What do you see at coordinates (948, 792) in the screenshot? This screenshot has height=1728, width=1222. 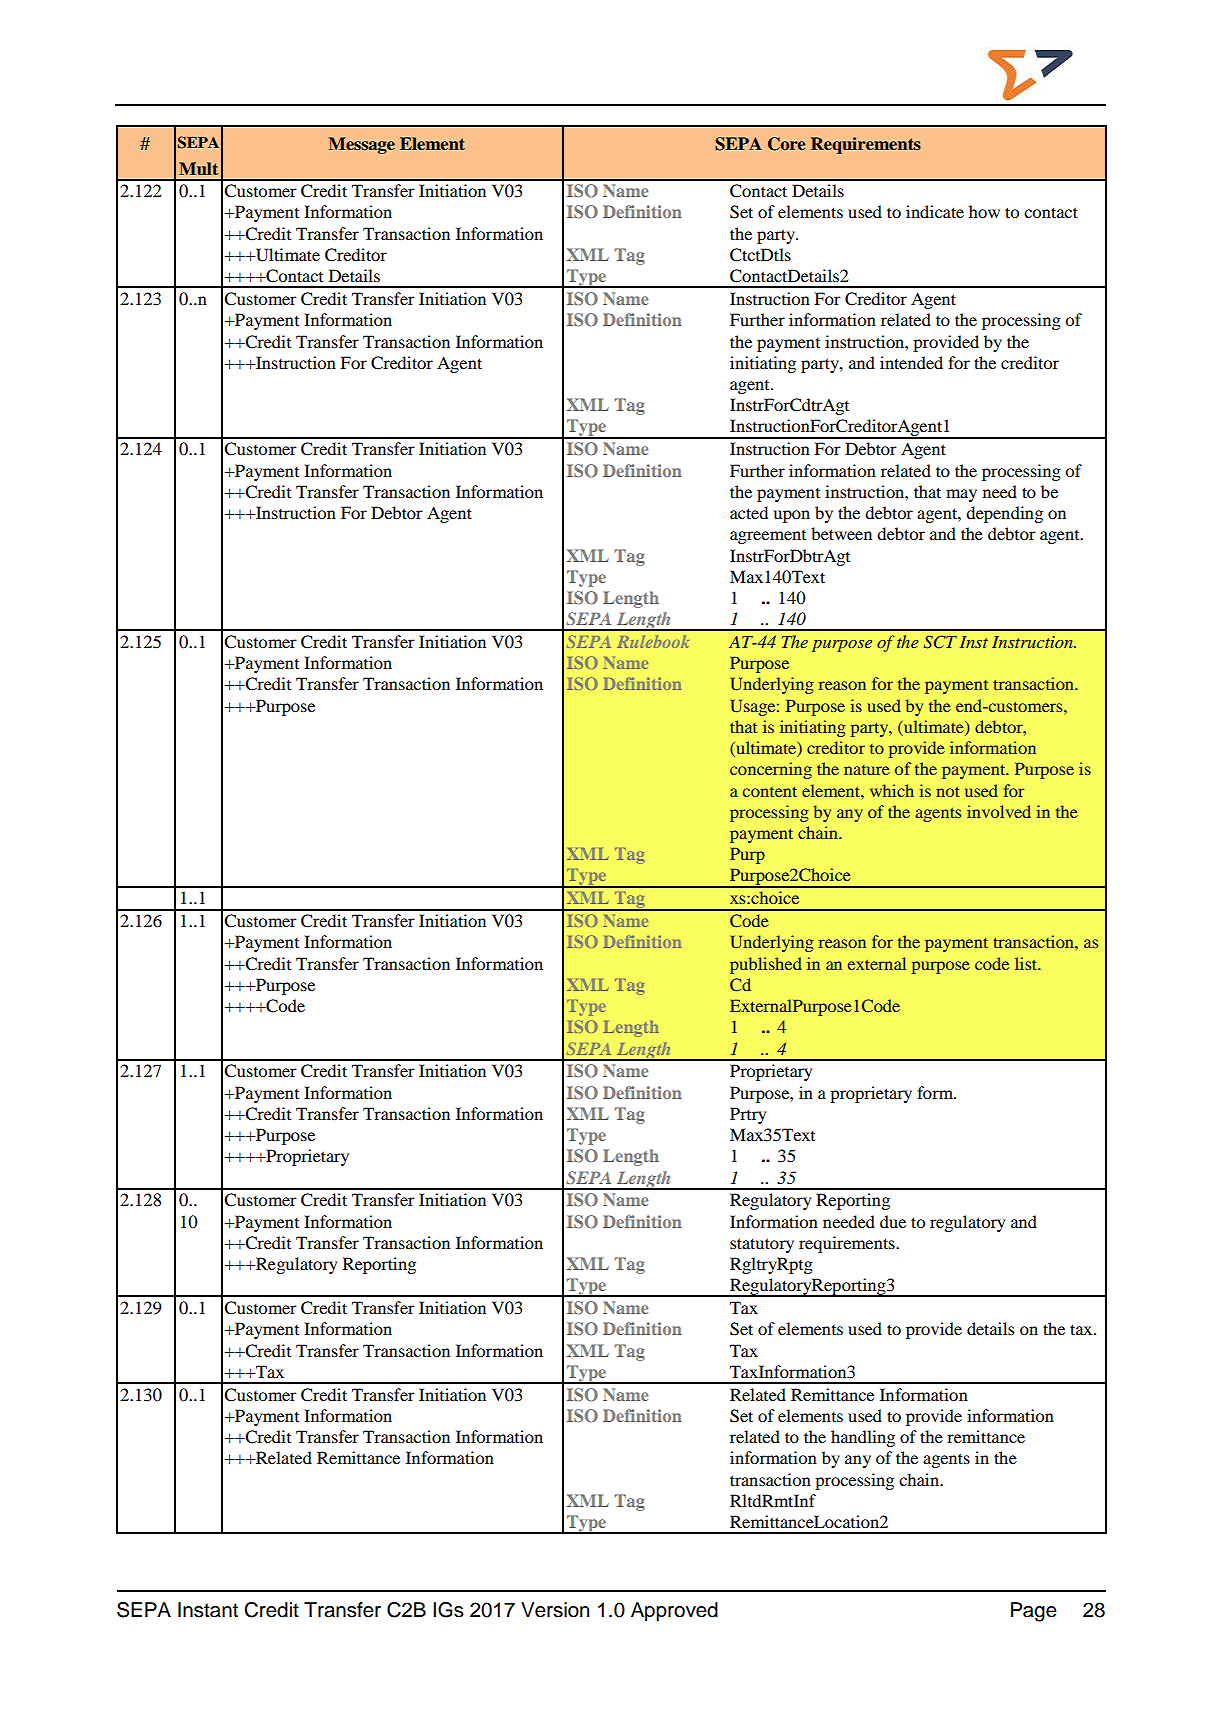 I see `not` at bounding box center [948, 792].
